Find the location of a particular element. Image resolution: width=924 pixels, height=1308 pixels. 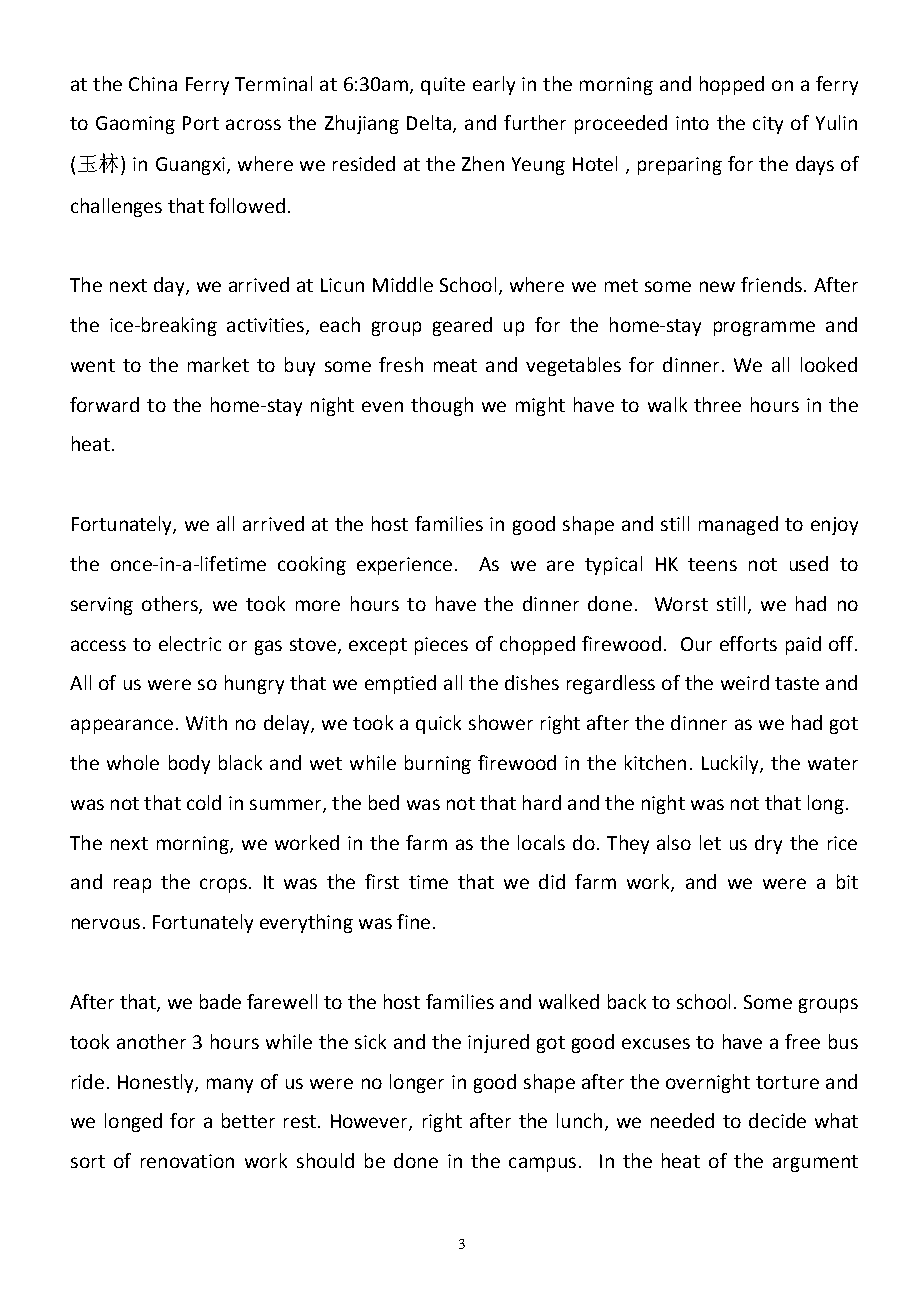

fine is located at coordinates (413, 921).
